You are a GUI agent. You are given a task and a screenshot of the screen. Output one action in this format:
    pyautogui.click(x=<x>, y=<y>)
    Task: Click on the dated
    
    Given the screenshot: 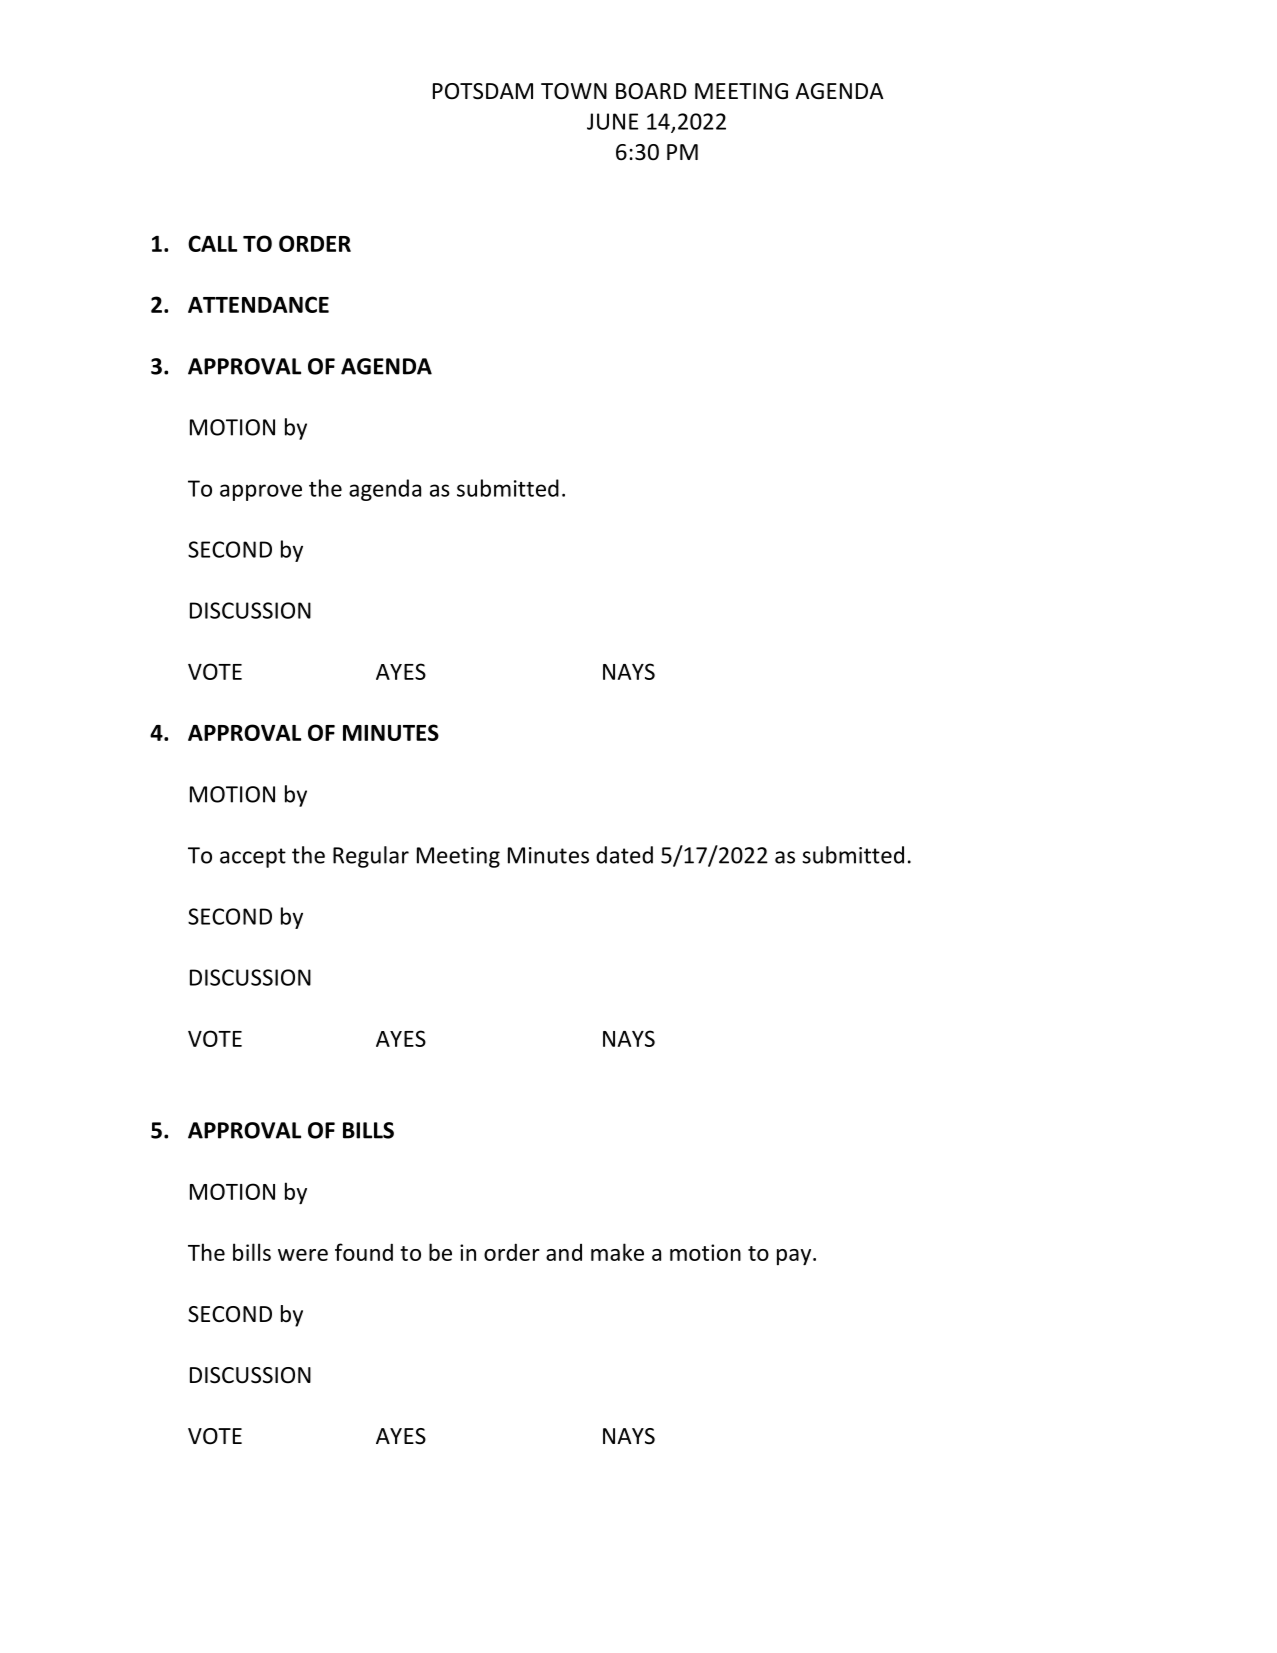 What is the action you would take?
    pyautogui.click(x=624, y=855)
